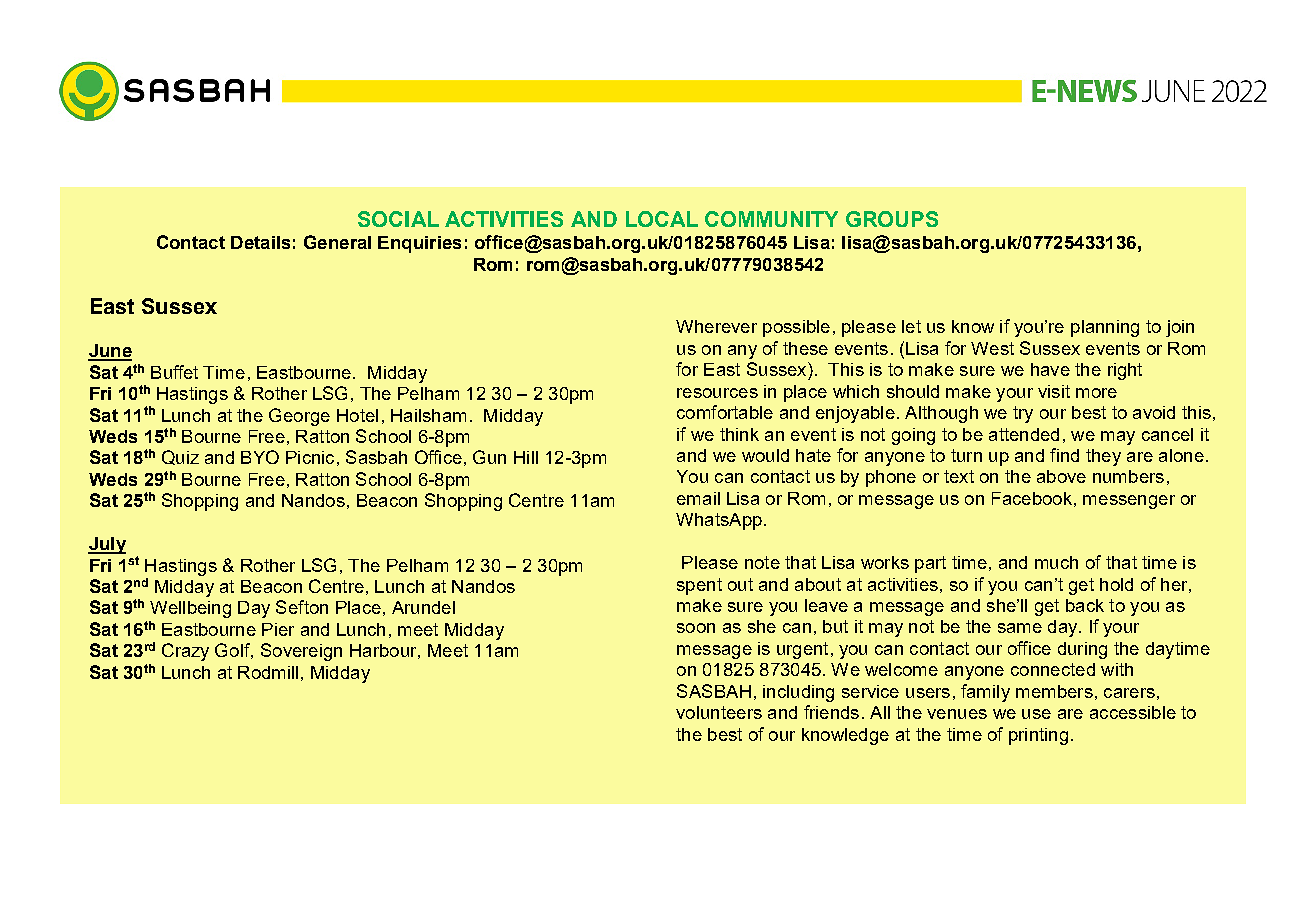  What do you see at coordinates (662, 219) in the screenshot?
I see `LOCAL` at bounding box center [662, 219].
